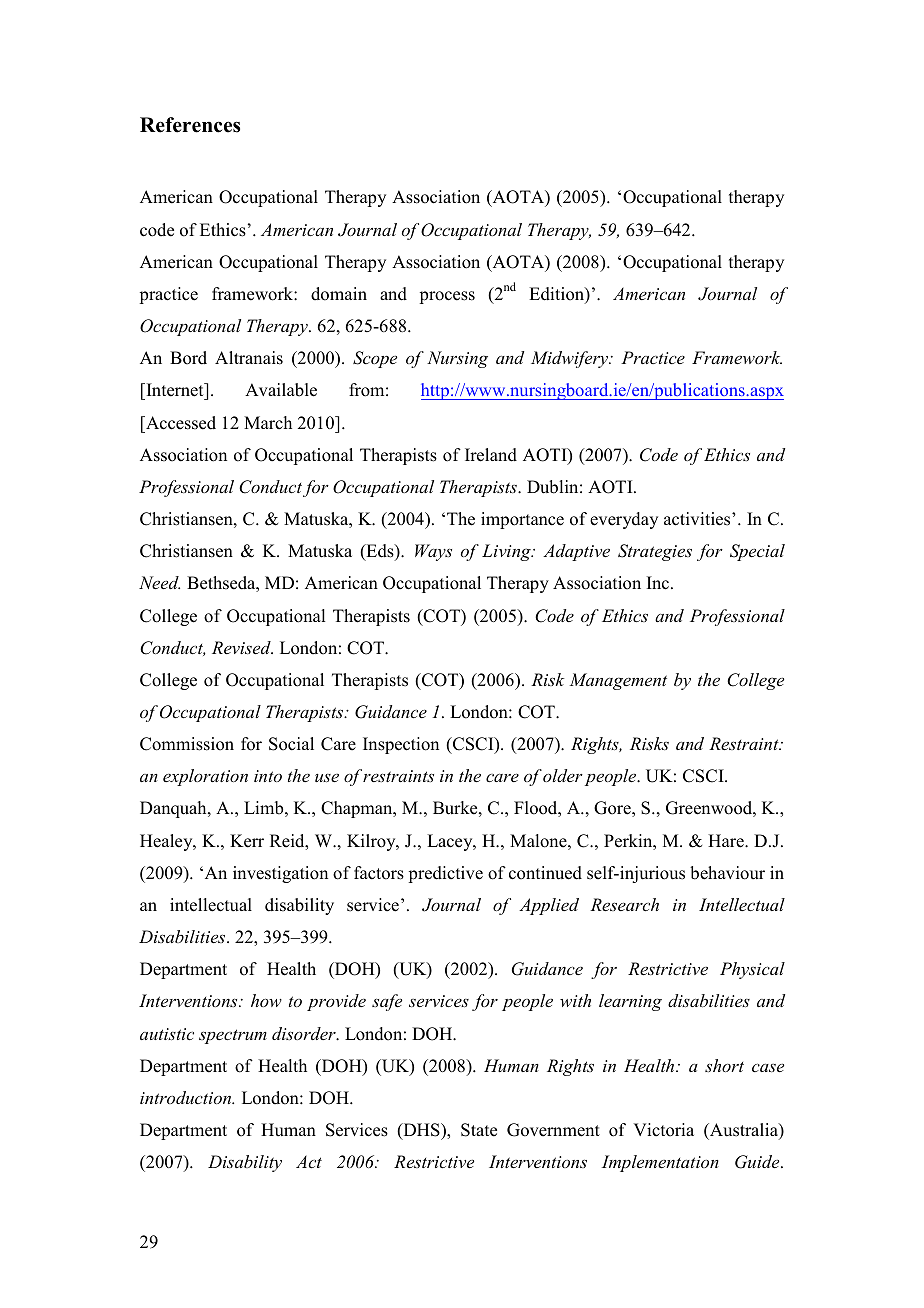  I want to click on Ways, so click(433, 552).
